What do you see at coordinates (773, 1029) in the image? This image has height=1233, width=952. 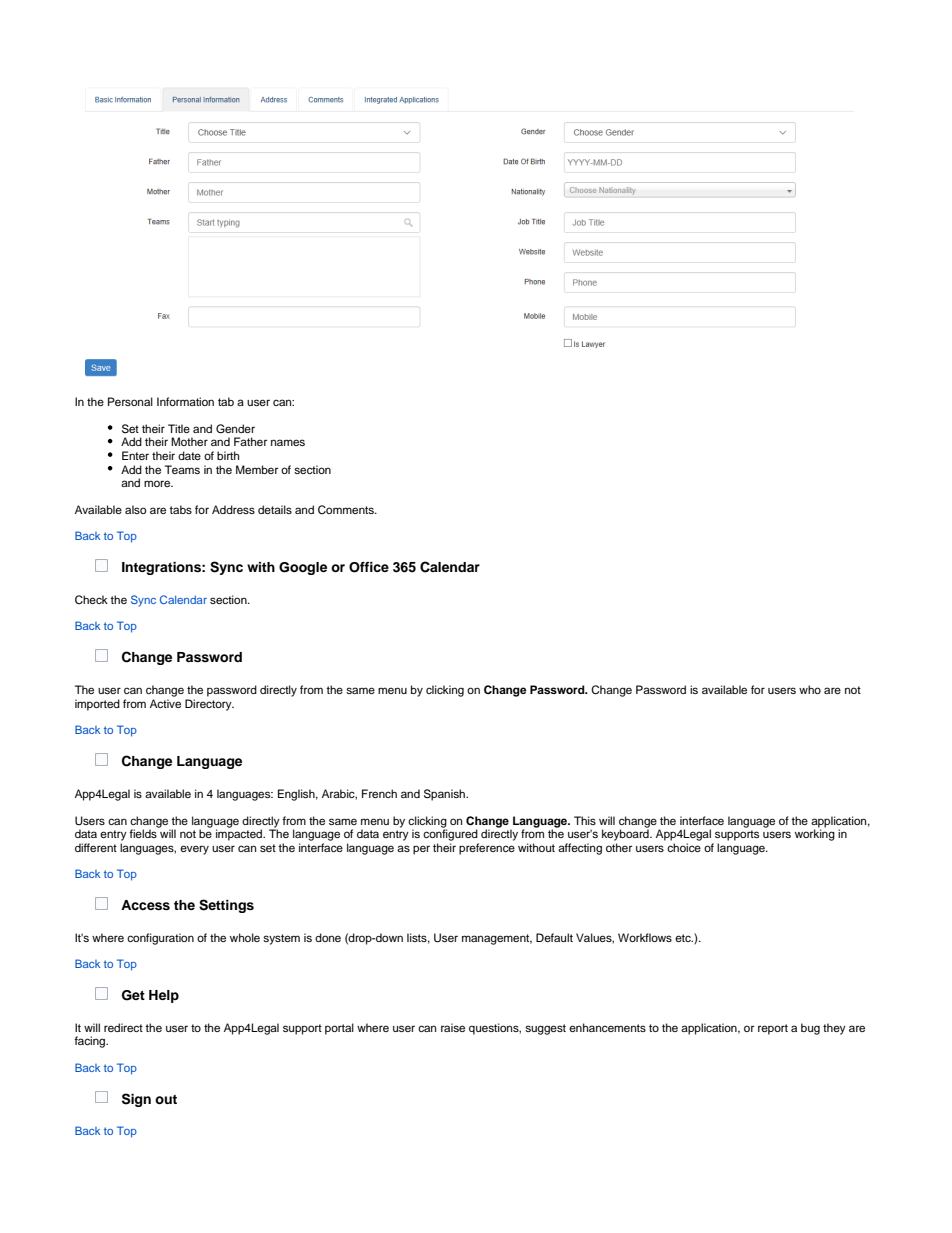 I see `report` at bounding box center [773, 1029].
